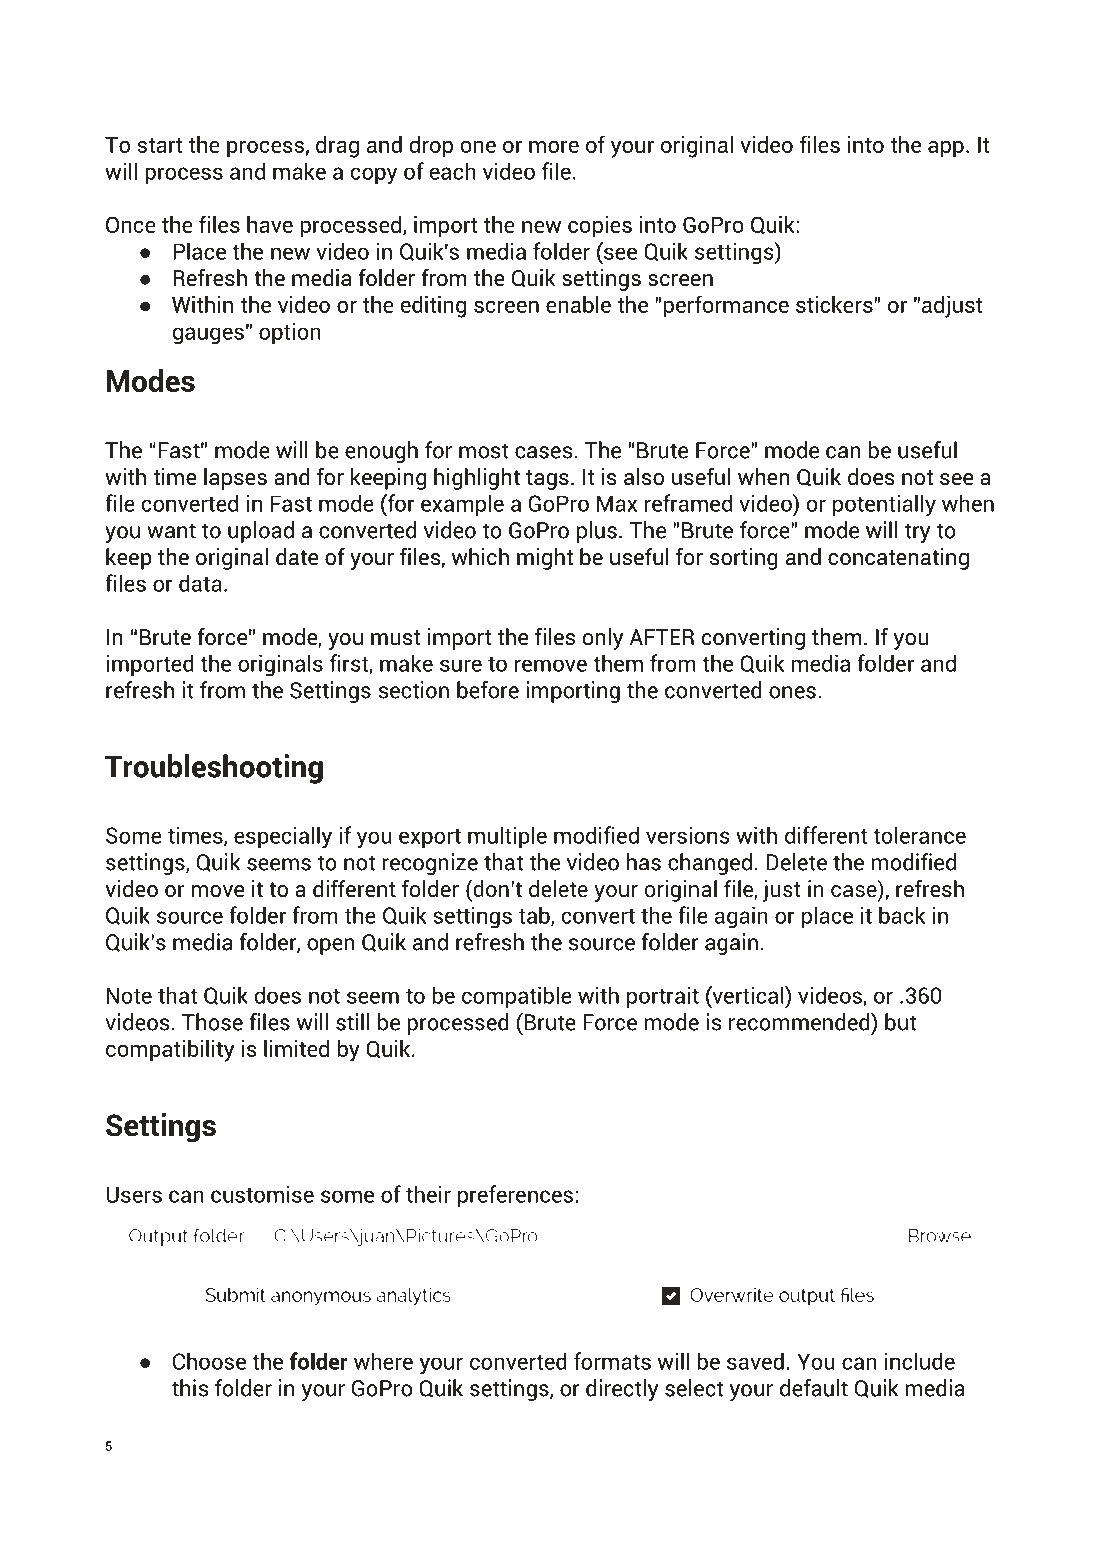 The height and width of the screenshot is (1559, 1101). What do you see at coordinates (517, 997) in the screenshot?
I see `compatible` at bounding box center [517, 997].
